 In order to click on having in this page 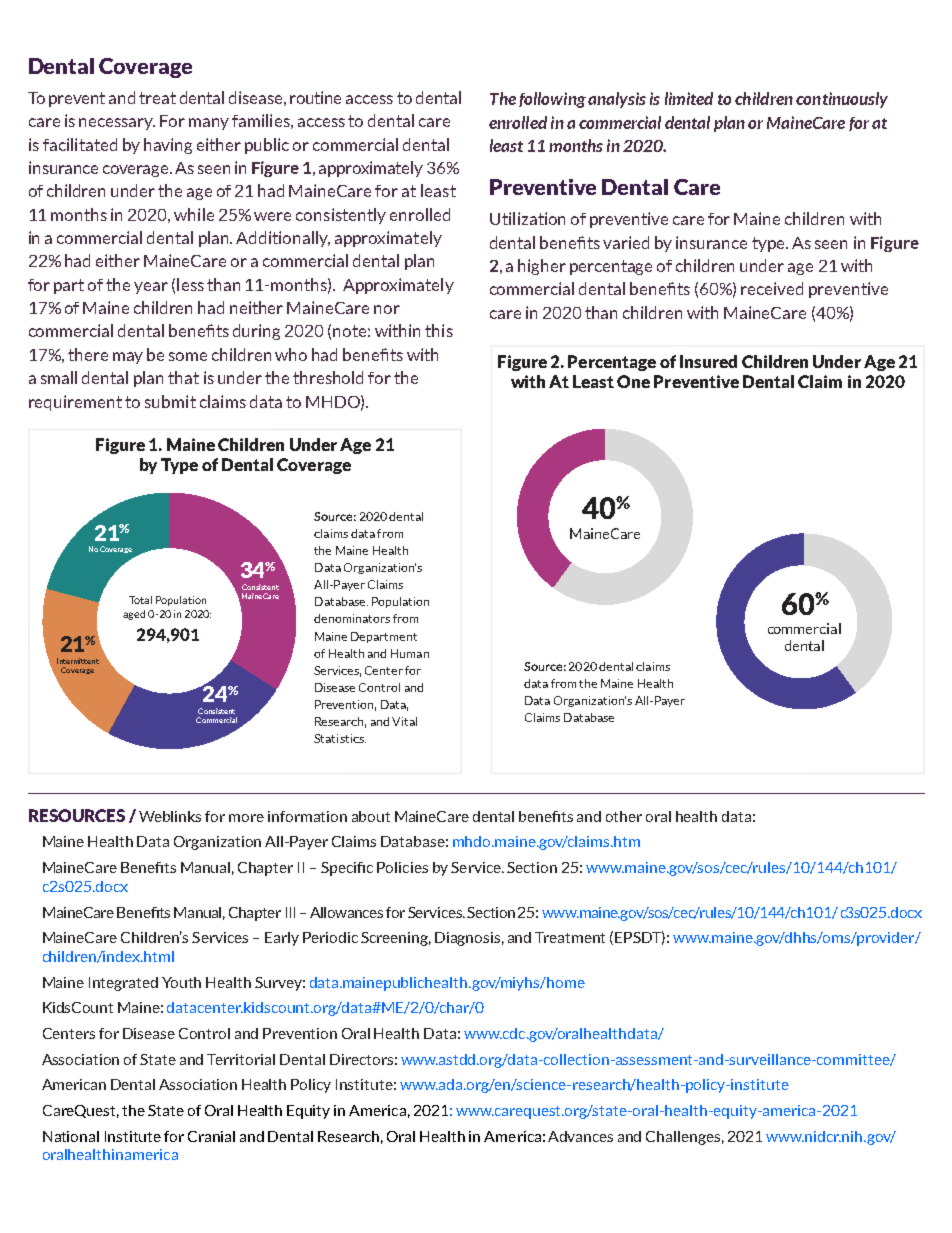, I will do `click(168, 146)`.
